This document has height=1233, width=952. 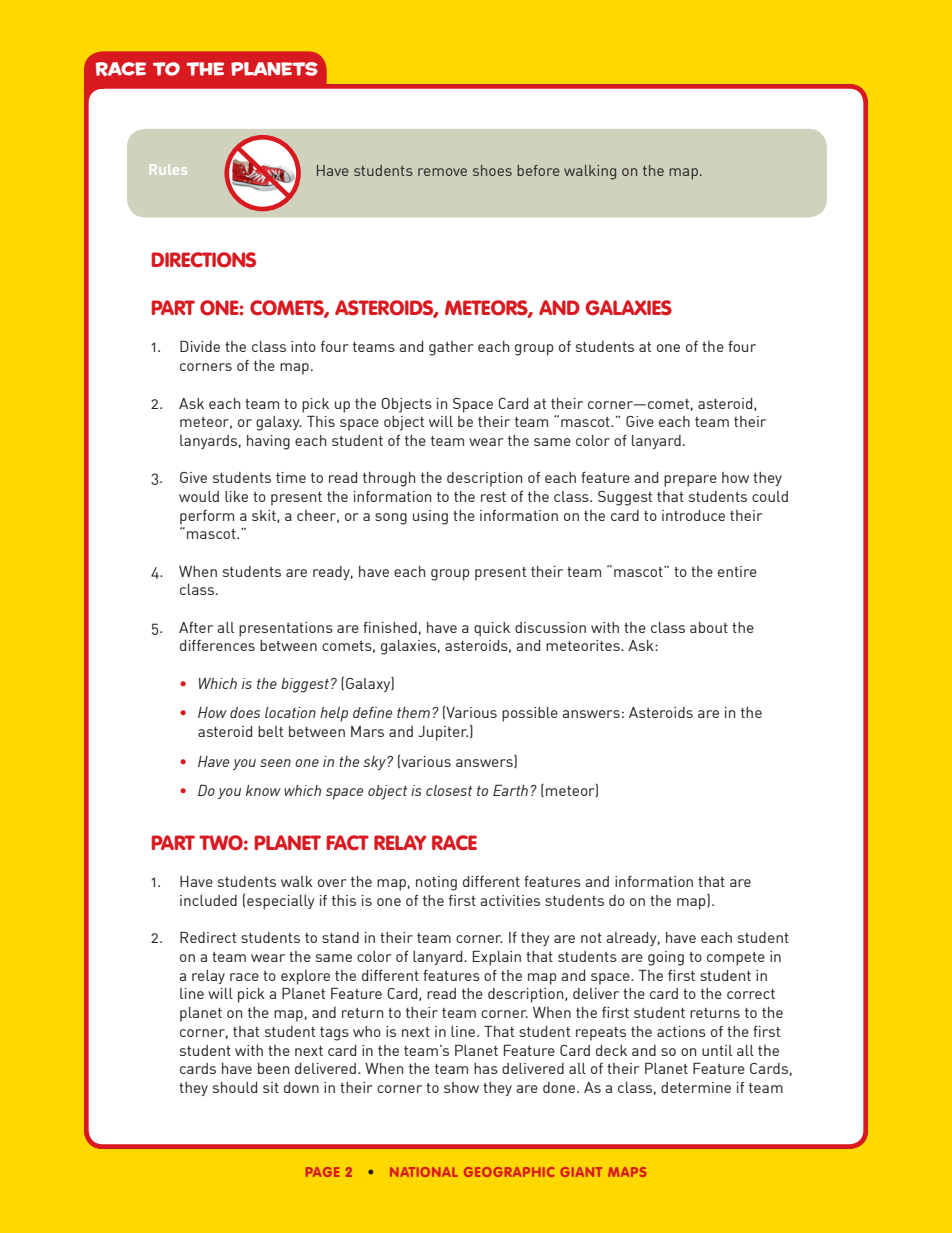 I want to click on about, so click(x=709, y=627).
